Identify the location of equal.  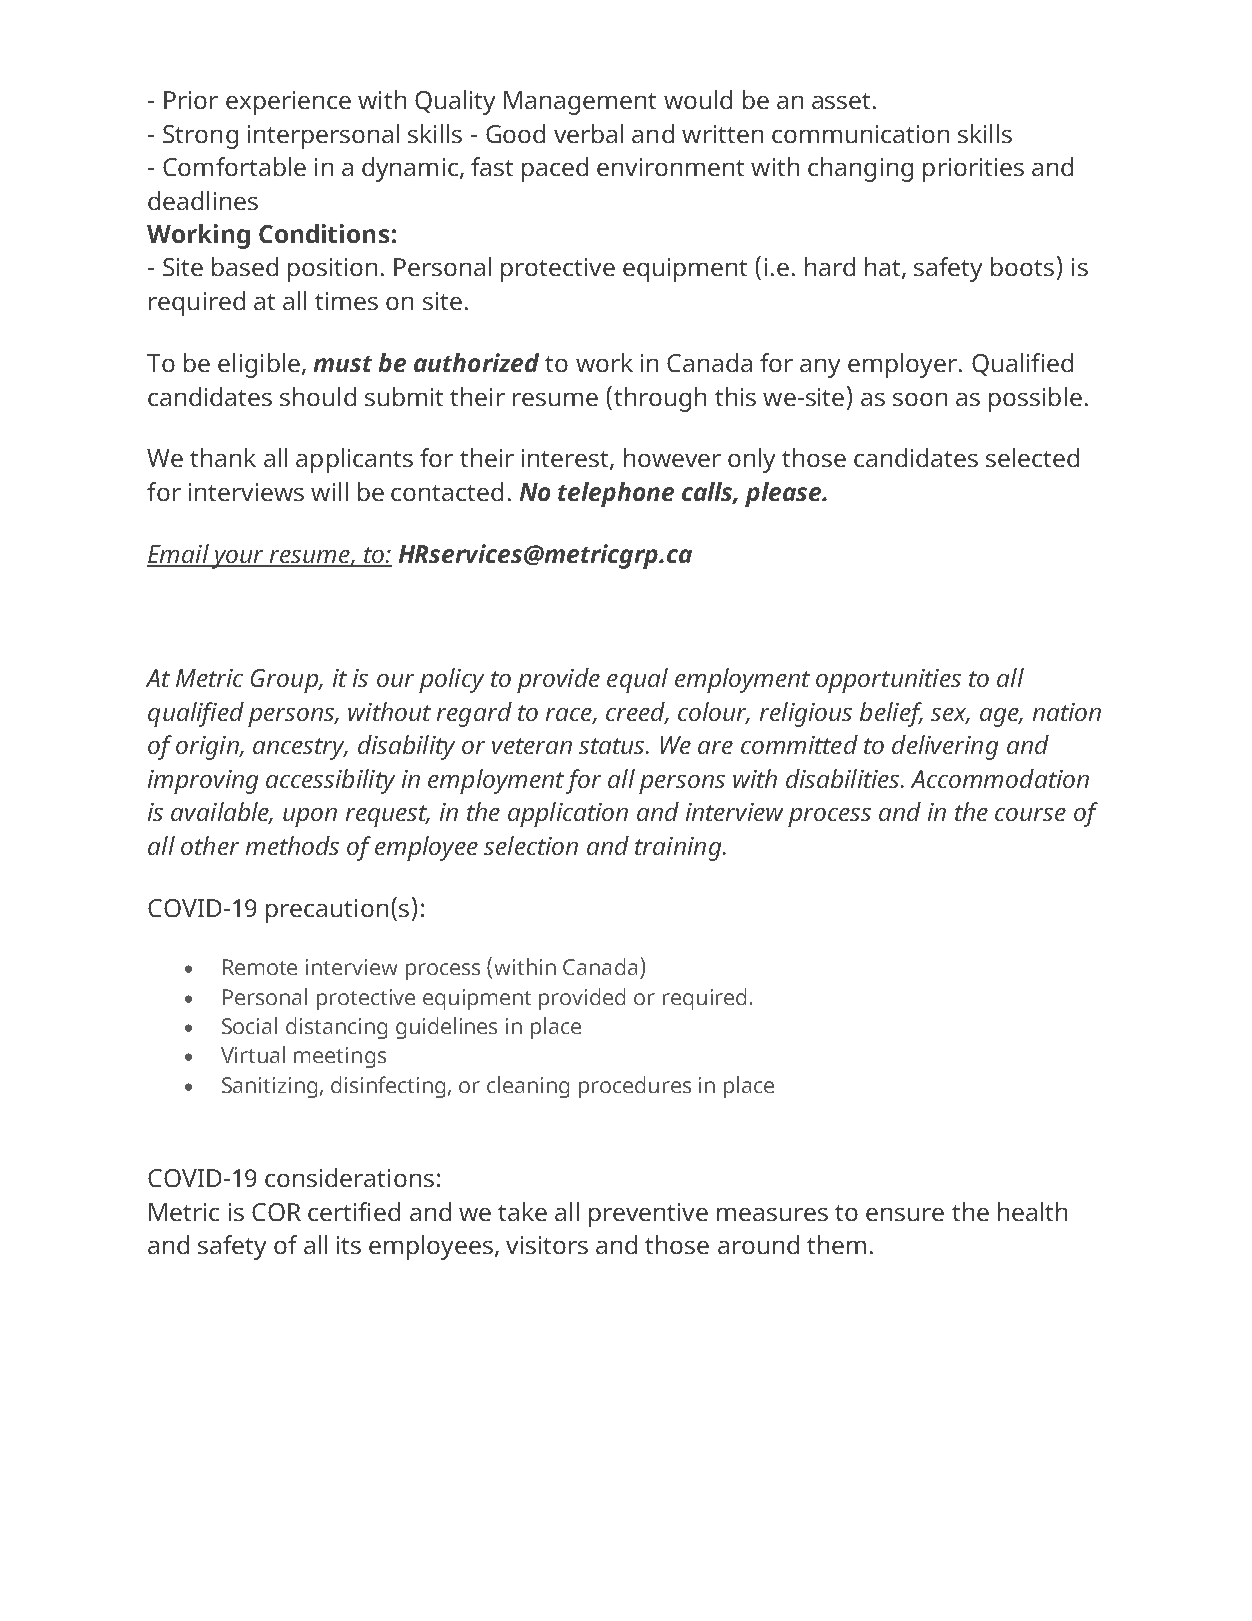
(637, 680).
